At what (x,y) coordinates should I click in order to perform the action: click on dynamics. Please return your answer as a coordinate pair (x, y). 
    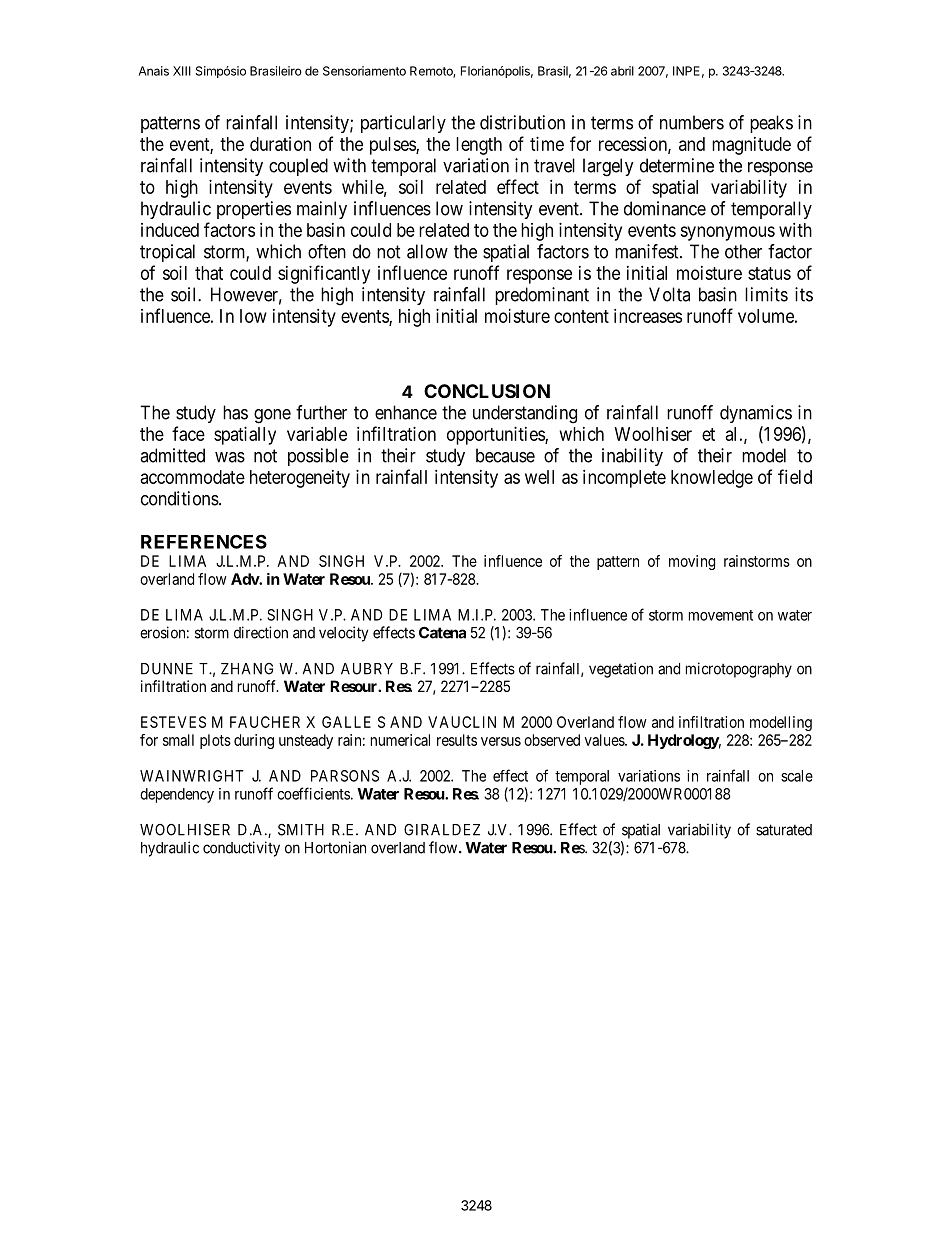
    Looking at the image, I should click on (756, 414).
